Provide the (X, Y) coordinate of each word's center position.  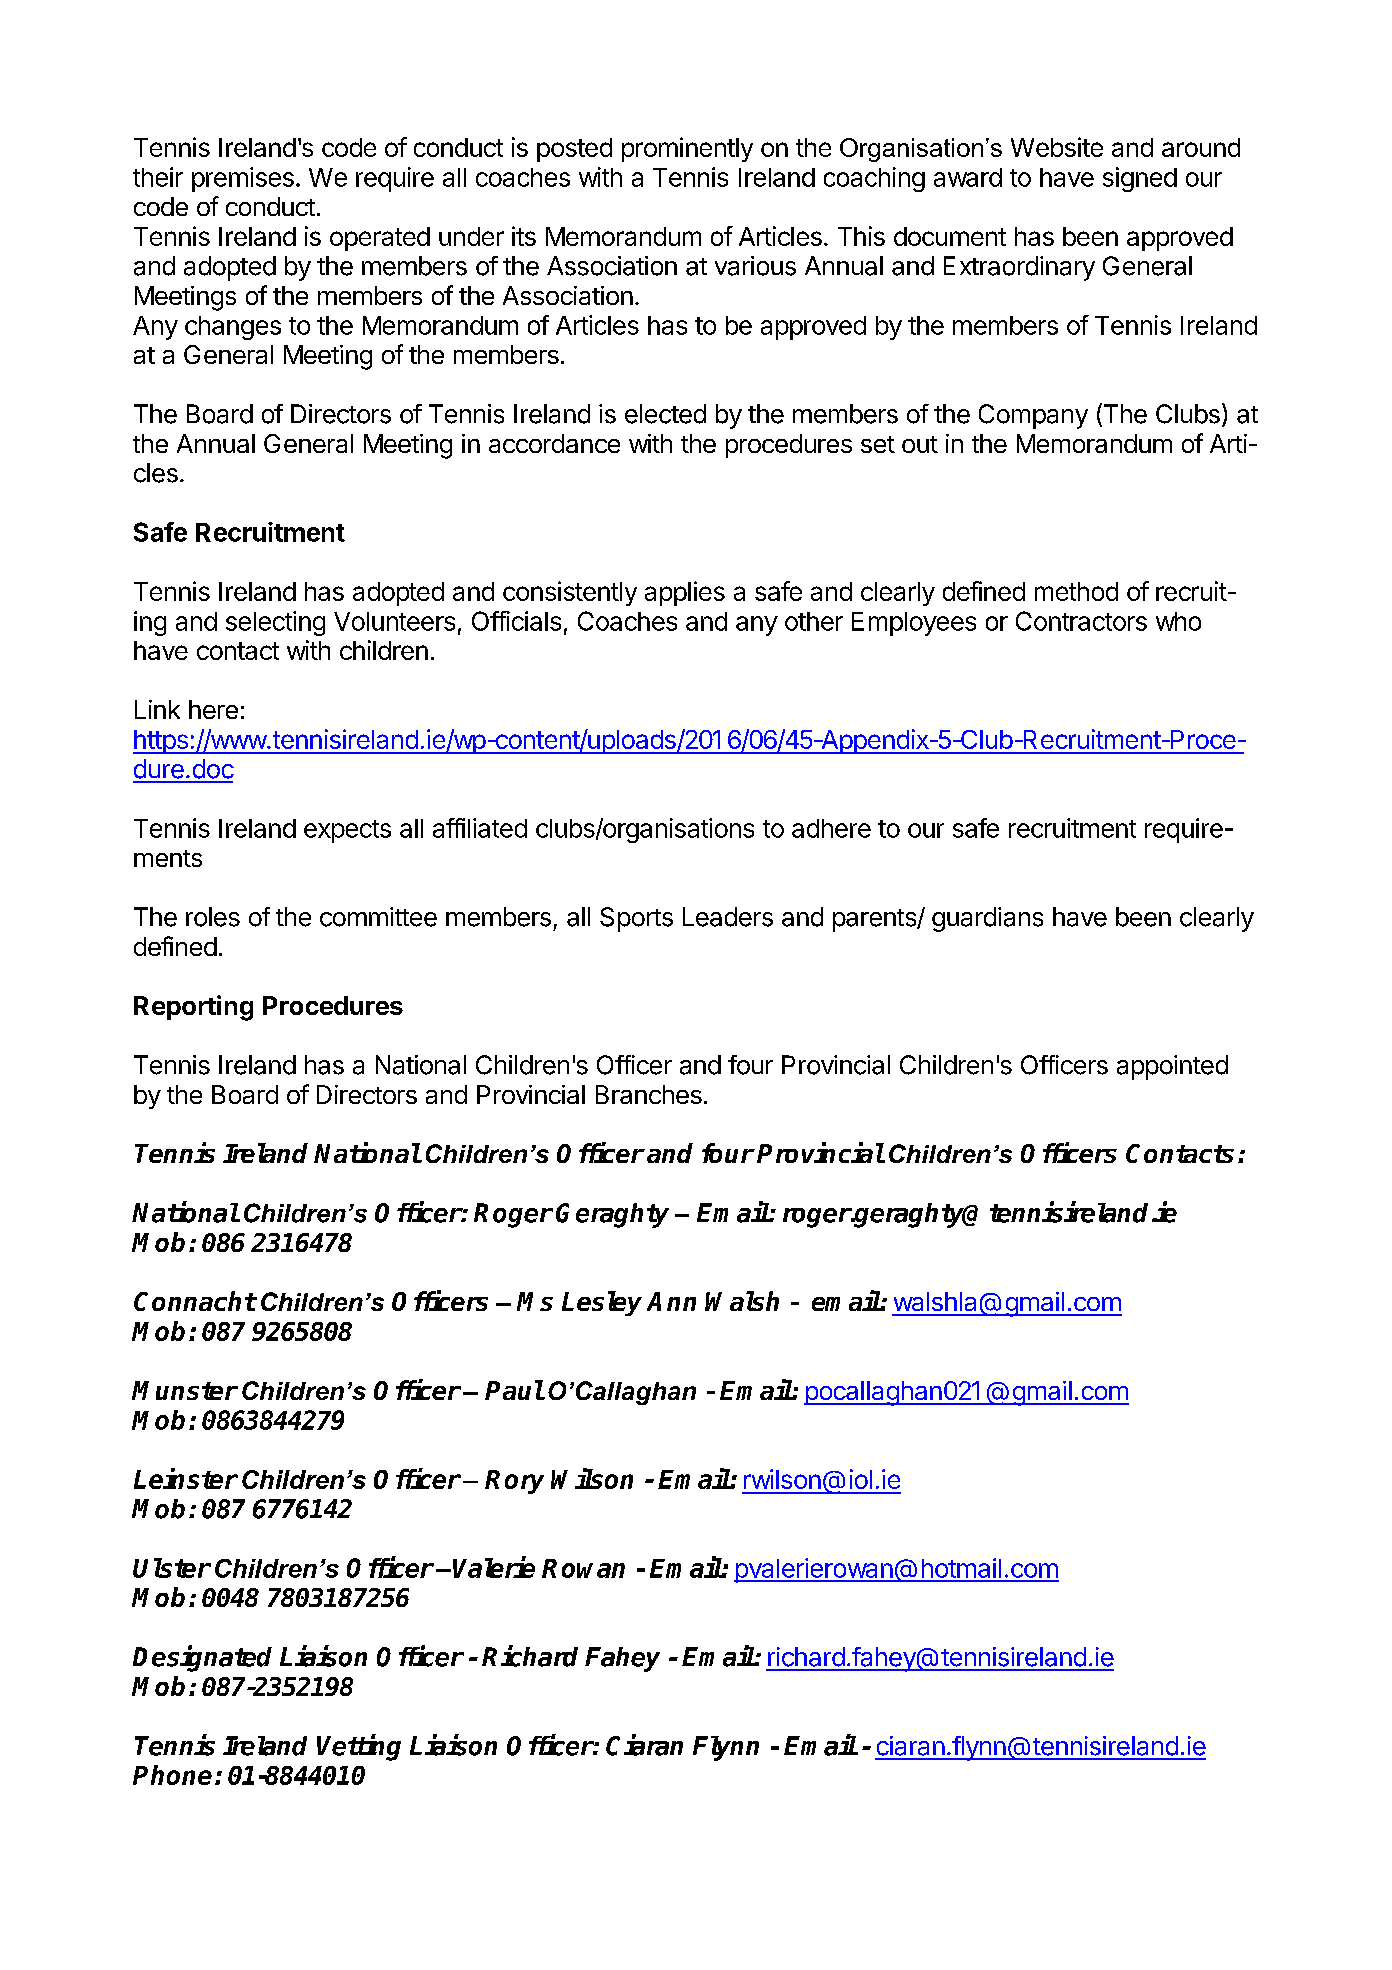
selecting (275, 623)
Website (1057, 147)
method (1076, 591)
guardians (987, 919)
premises (243, 179)
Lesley (602, 1303)
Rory (514, 1482)
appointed (1172, 1067)
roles (213, 917)
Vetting (359, 1747)
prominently (687, 149)
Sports (636, 919)
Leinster (186, 1478)
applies (685, 593)
